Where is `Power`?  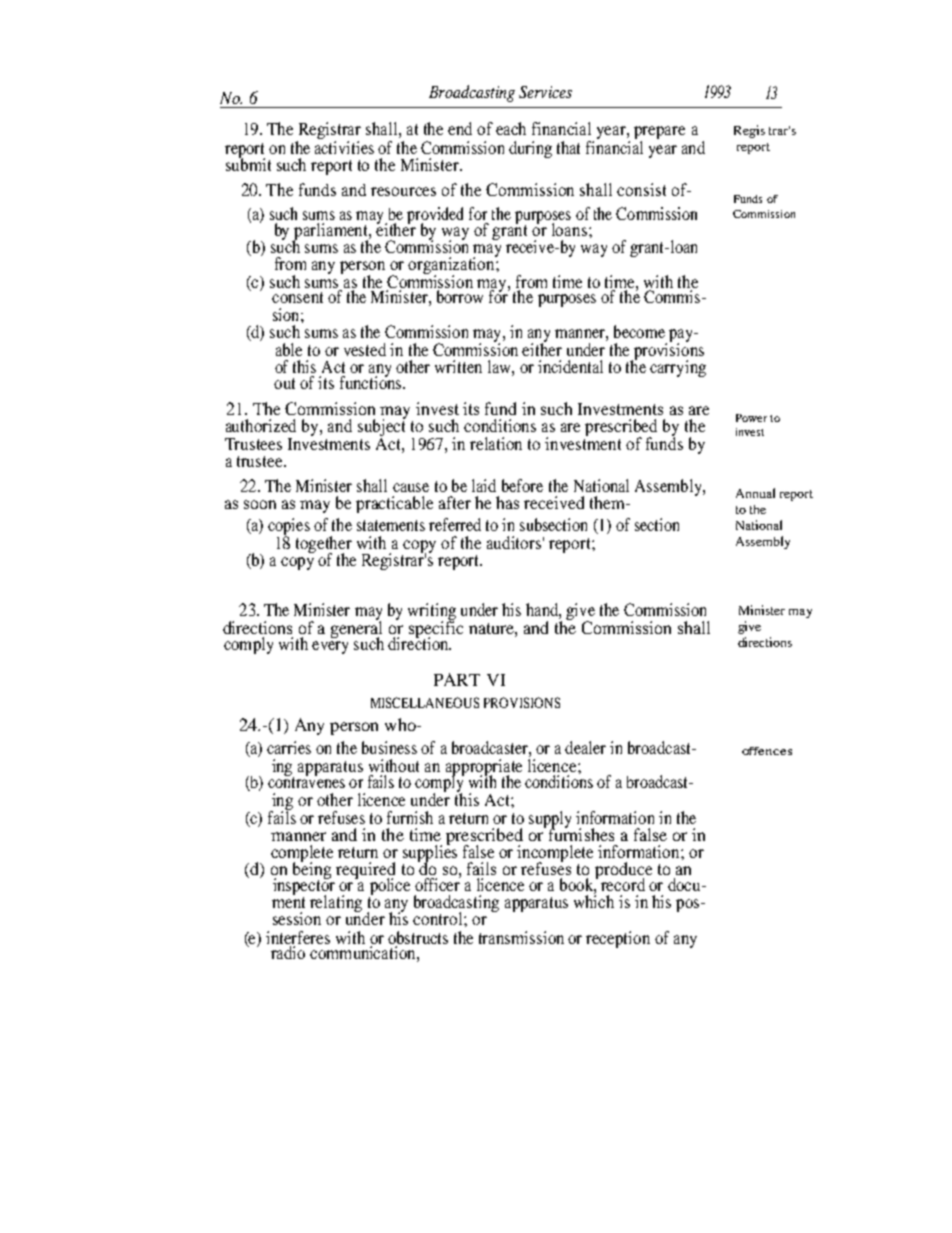 Power is located at coordinates (751, 418).
